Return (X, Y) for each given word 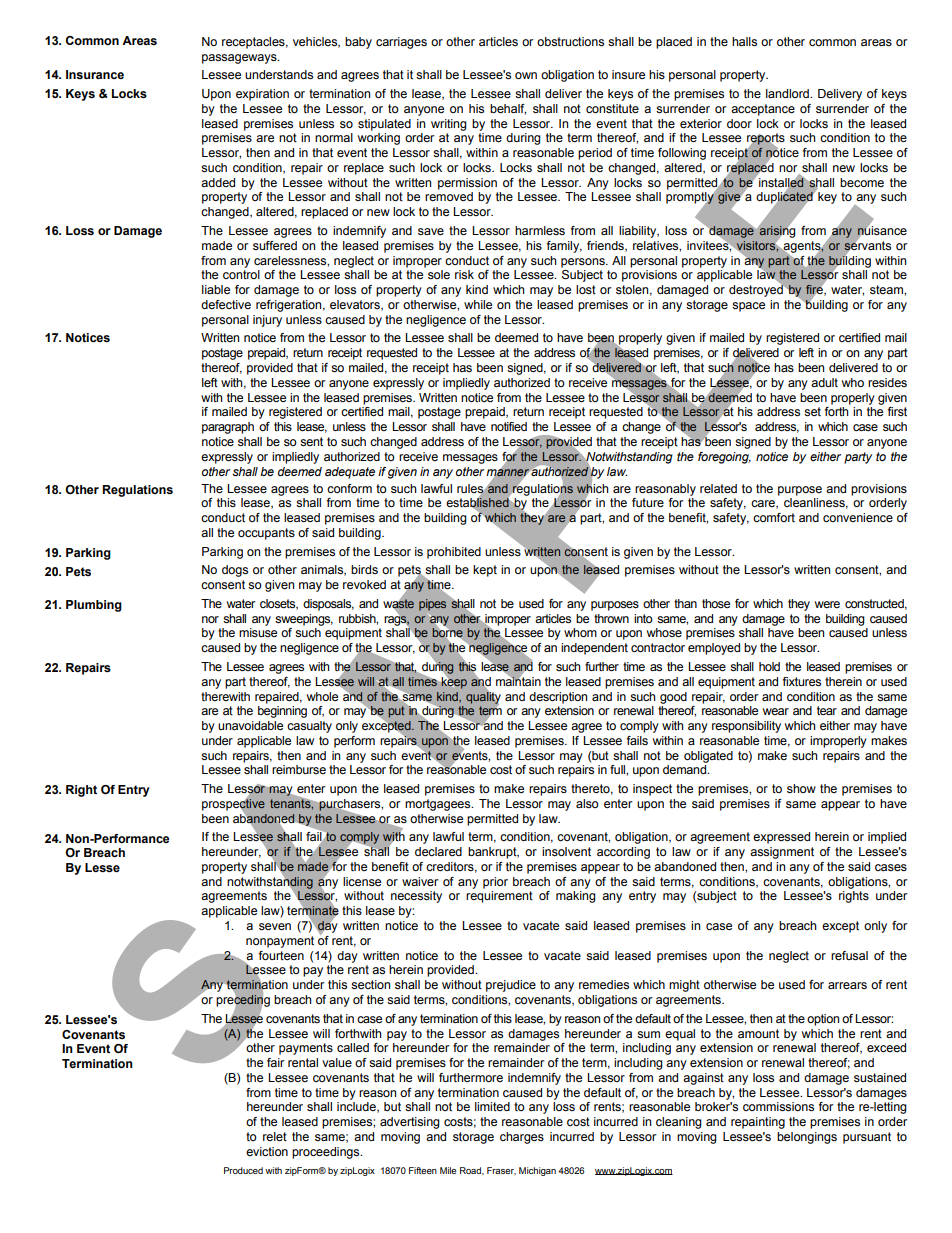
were (827, 604)
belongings (807, 1138)
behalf (508, 109)
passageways (240, 59)
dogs (235, 571)
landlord (788, 93)
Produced (243, 1170)
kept (485, 571)
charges (522, 1138)
